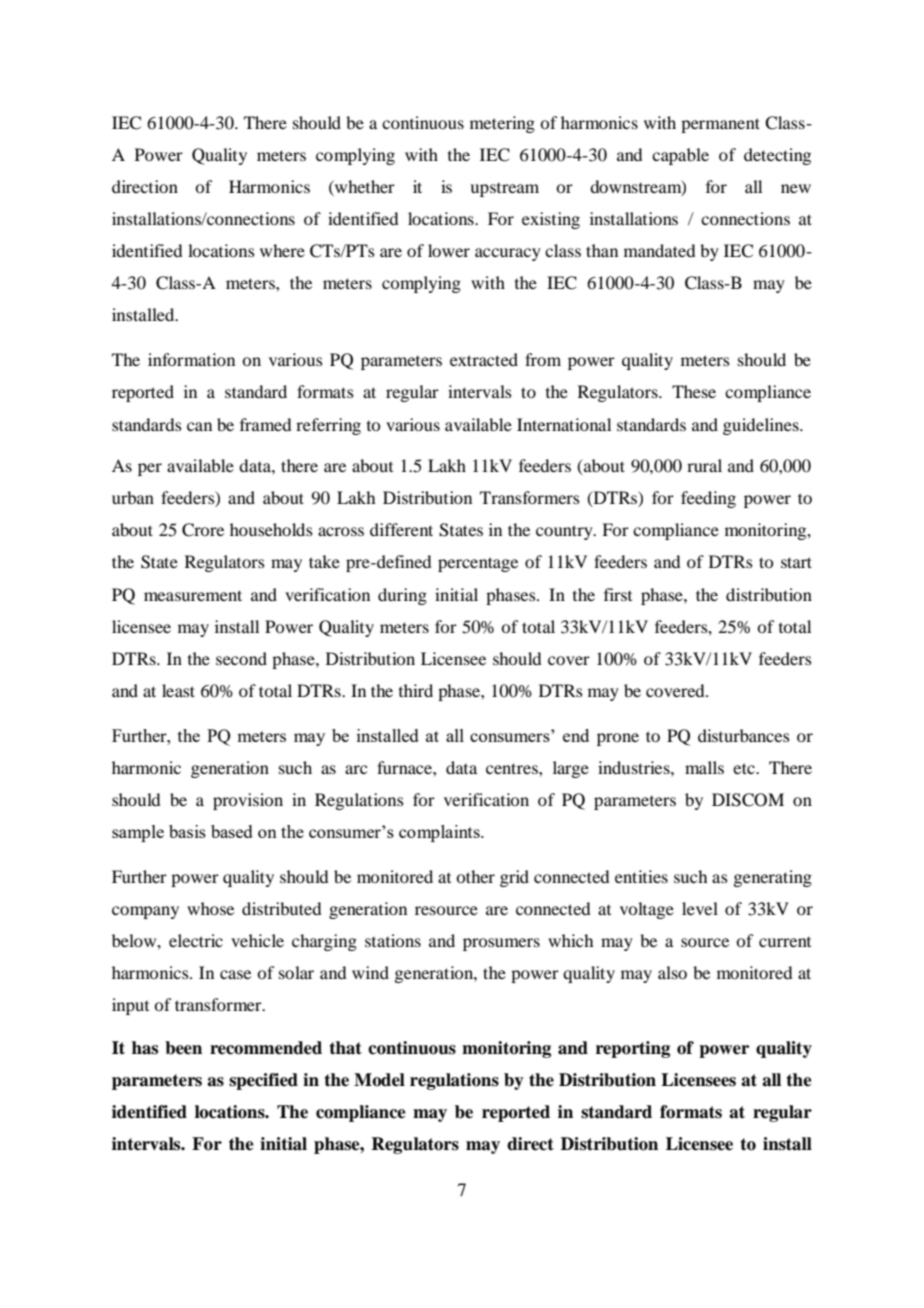 This image has width=924, height=1308. Describe the element at coordinates (248, 801) in the image. I see `provision` at that location.
